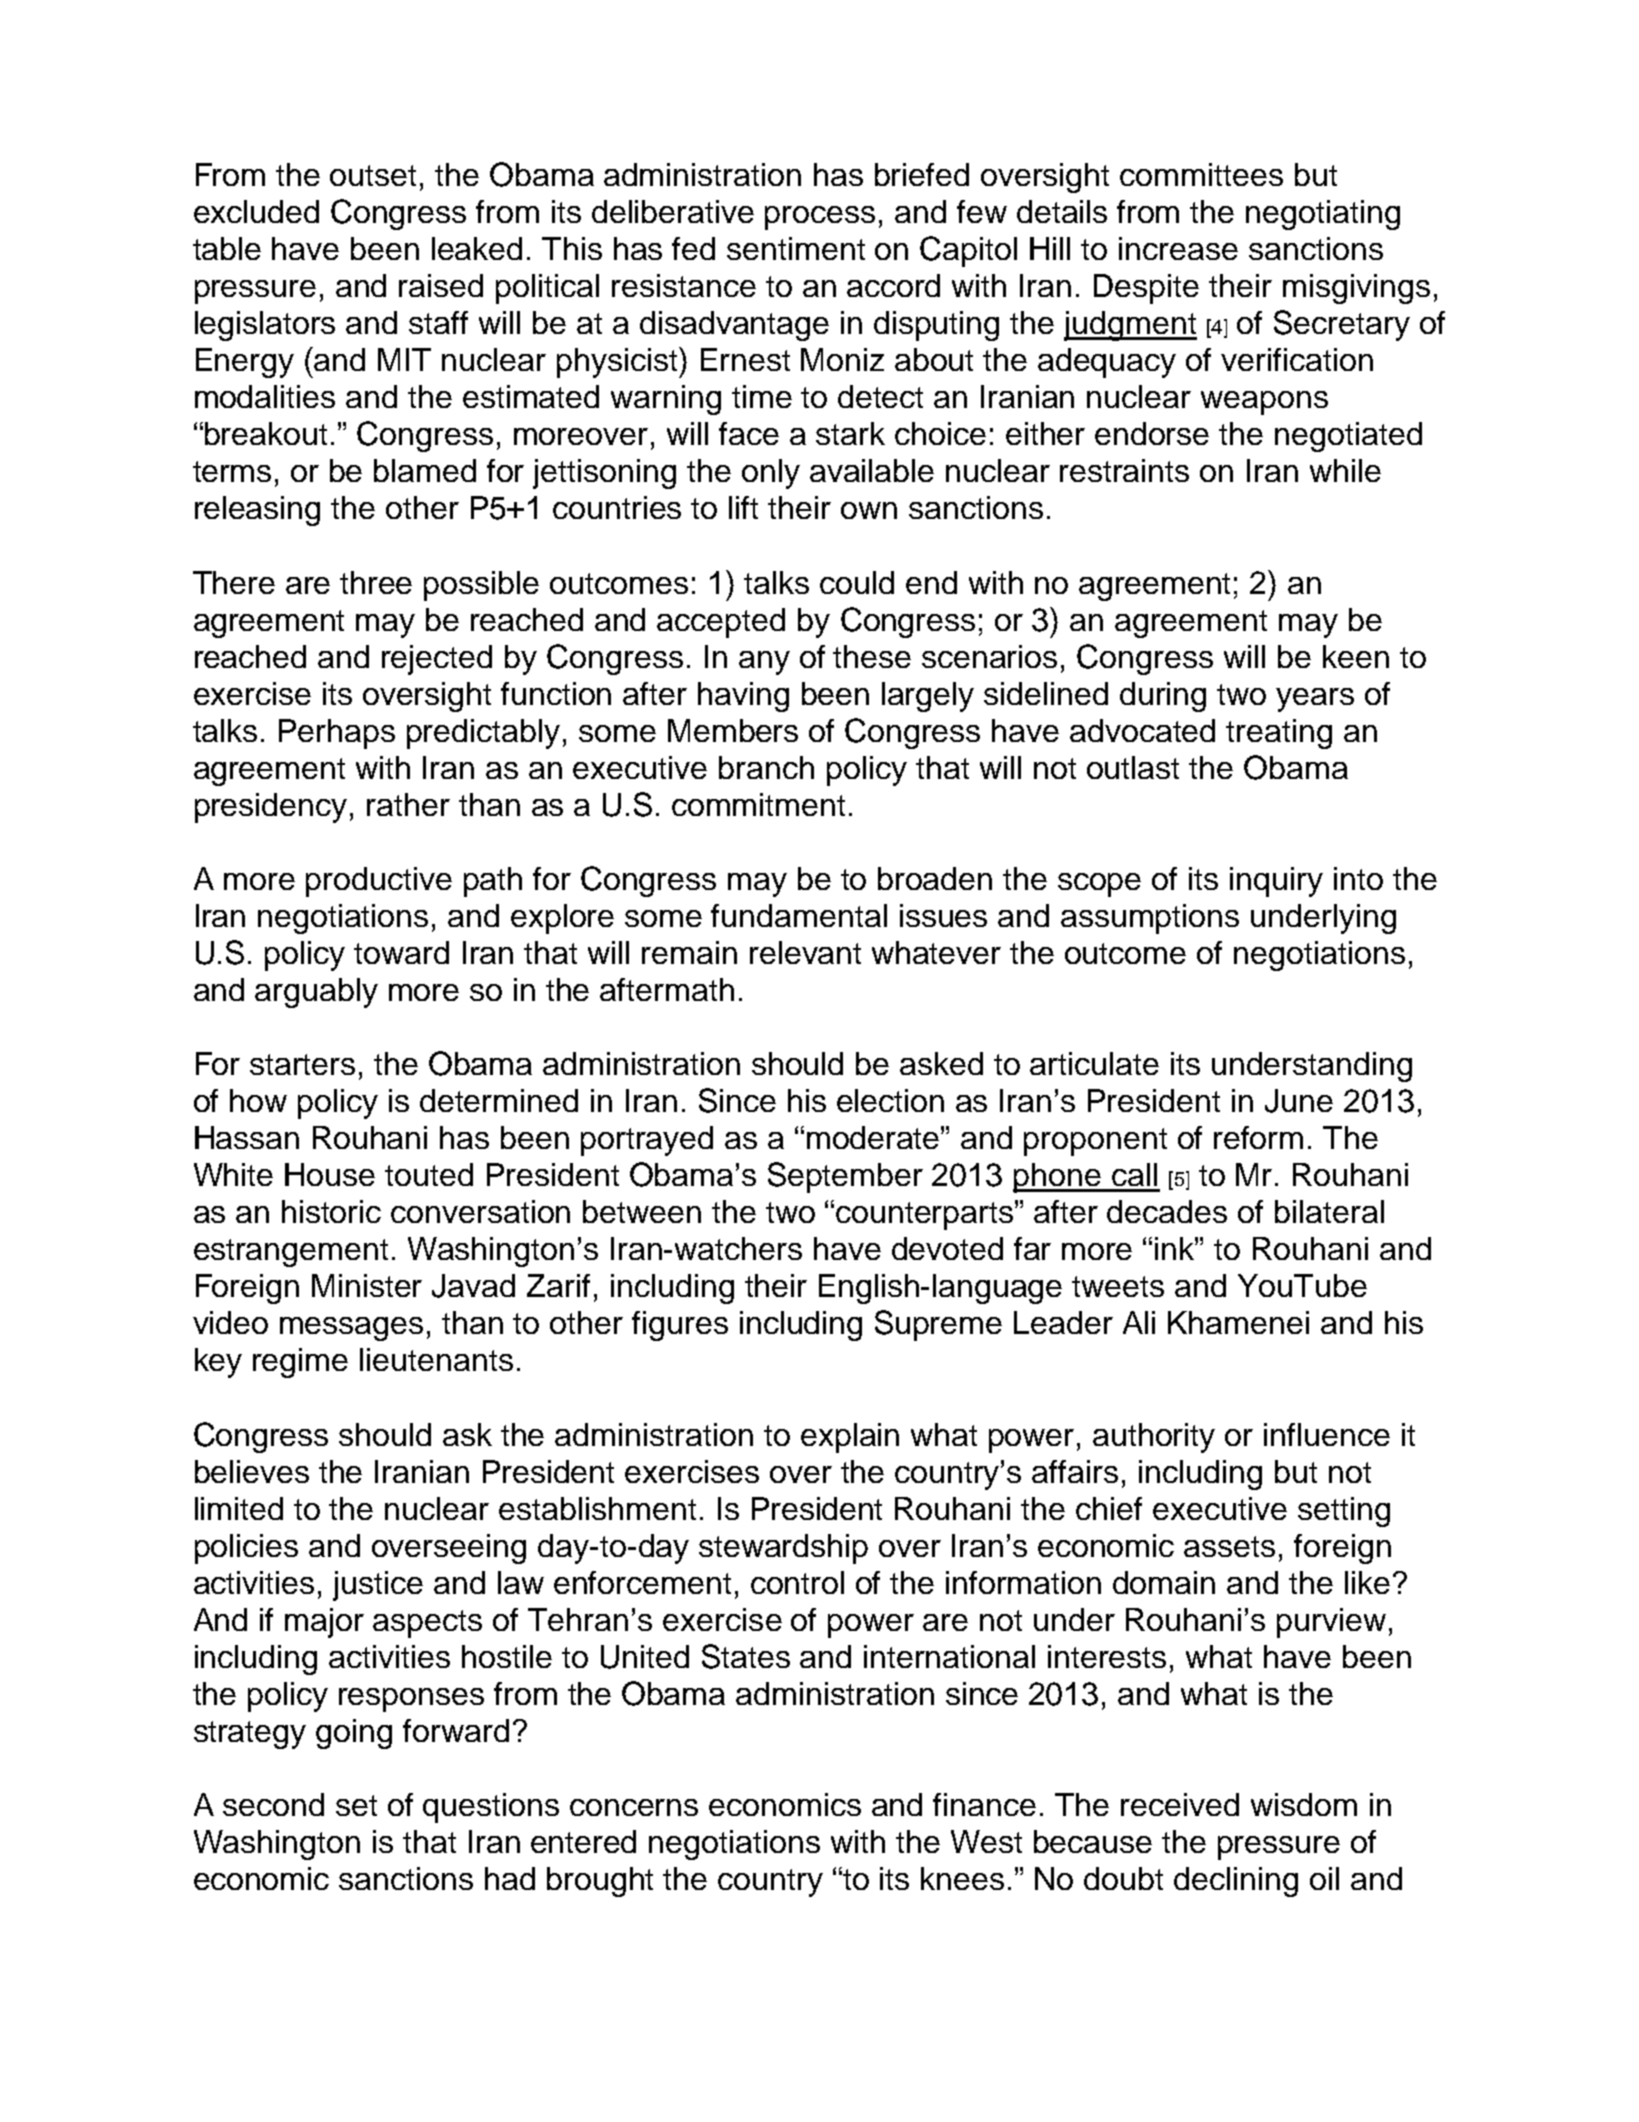 The width and height of the screenshot is (1639, 2122). Describe the element at coordinates (820, 218) in the screenshot. I see `process` at that location.
